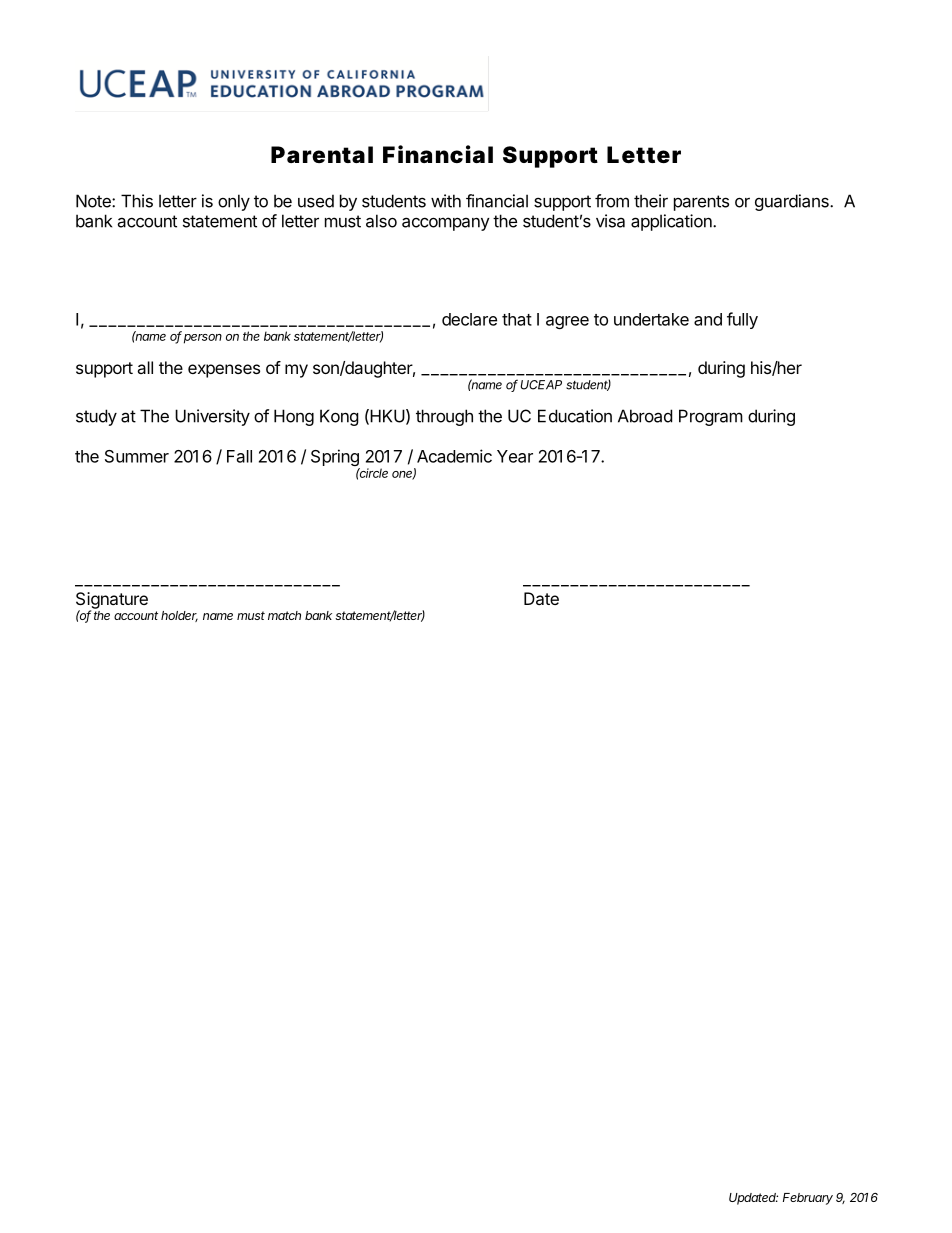 This screenshot has height=1233, width=952. What do you see at coordinates (112, 601) in the screenshot?
I see `Signature` at bounding box center [112, 601].
